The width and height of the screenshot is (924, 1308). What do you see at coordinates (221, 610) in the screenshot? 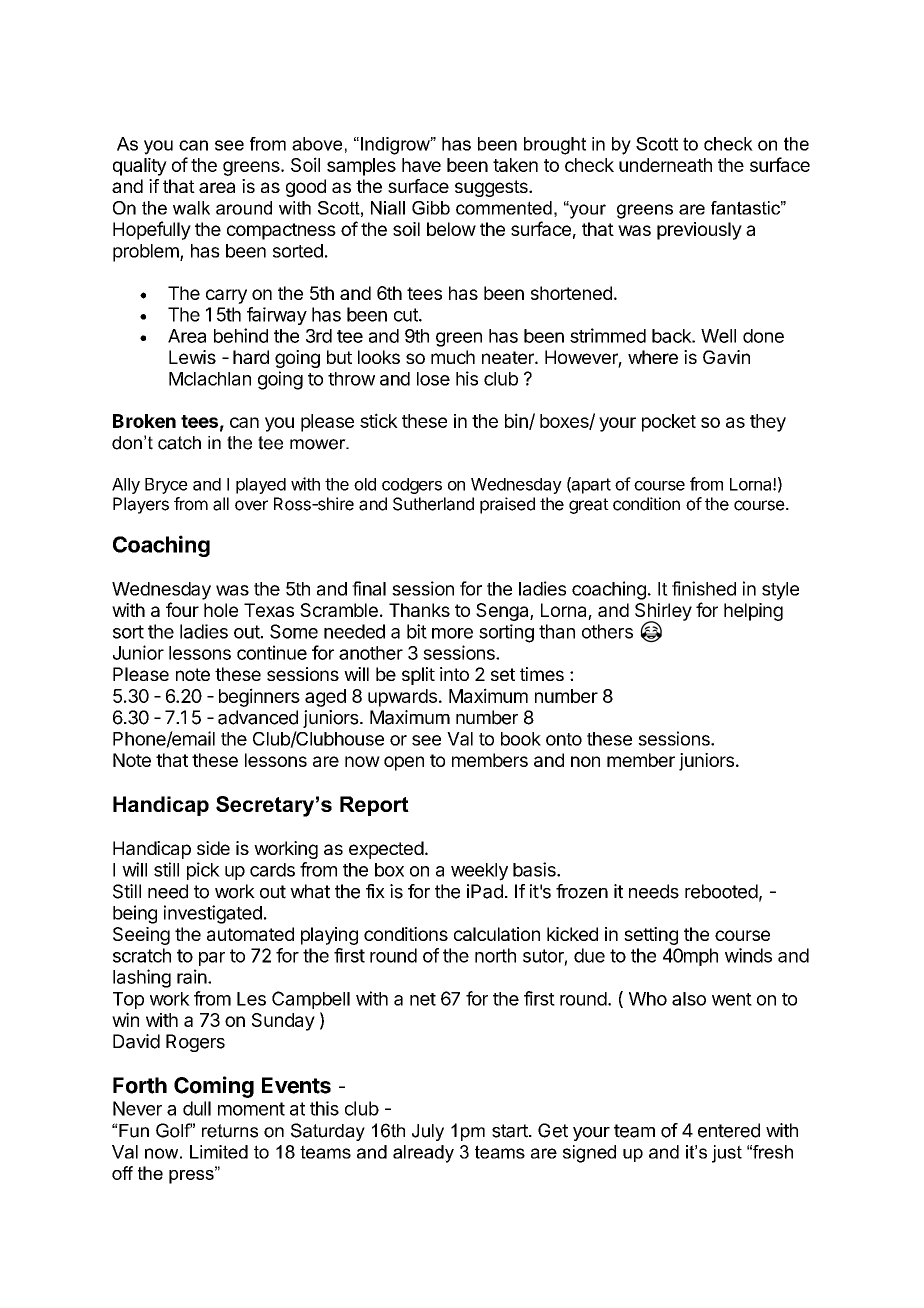
I see `hole` at bounding box center [221, 610].
